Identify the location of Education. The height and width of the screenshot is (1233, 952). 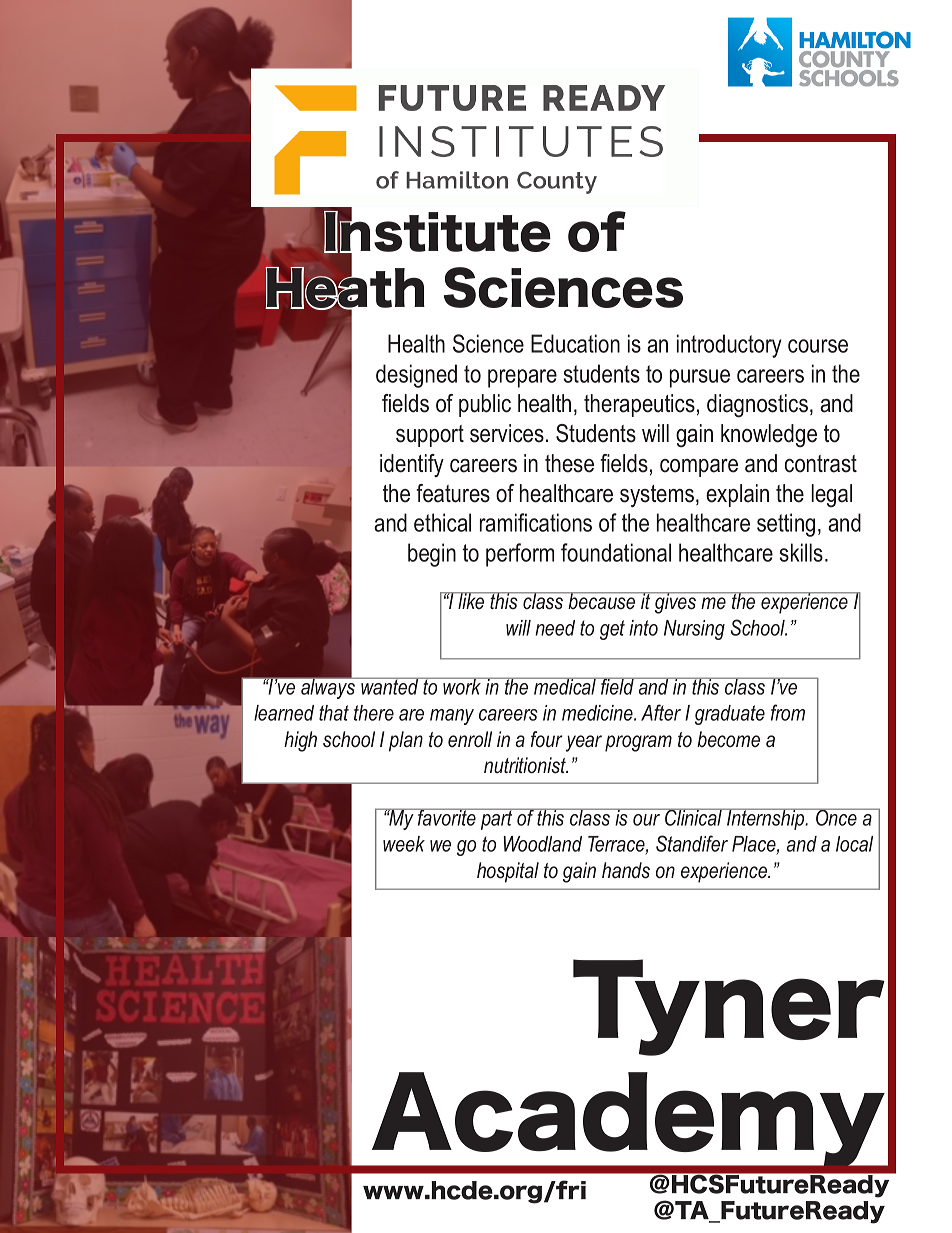
(575, 343).
